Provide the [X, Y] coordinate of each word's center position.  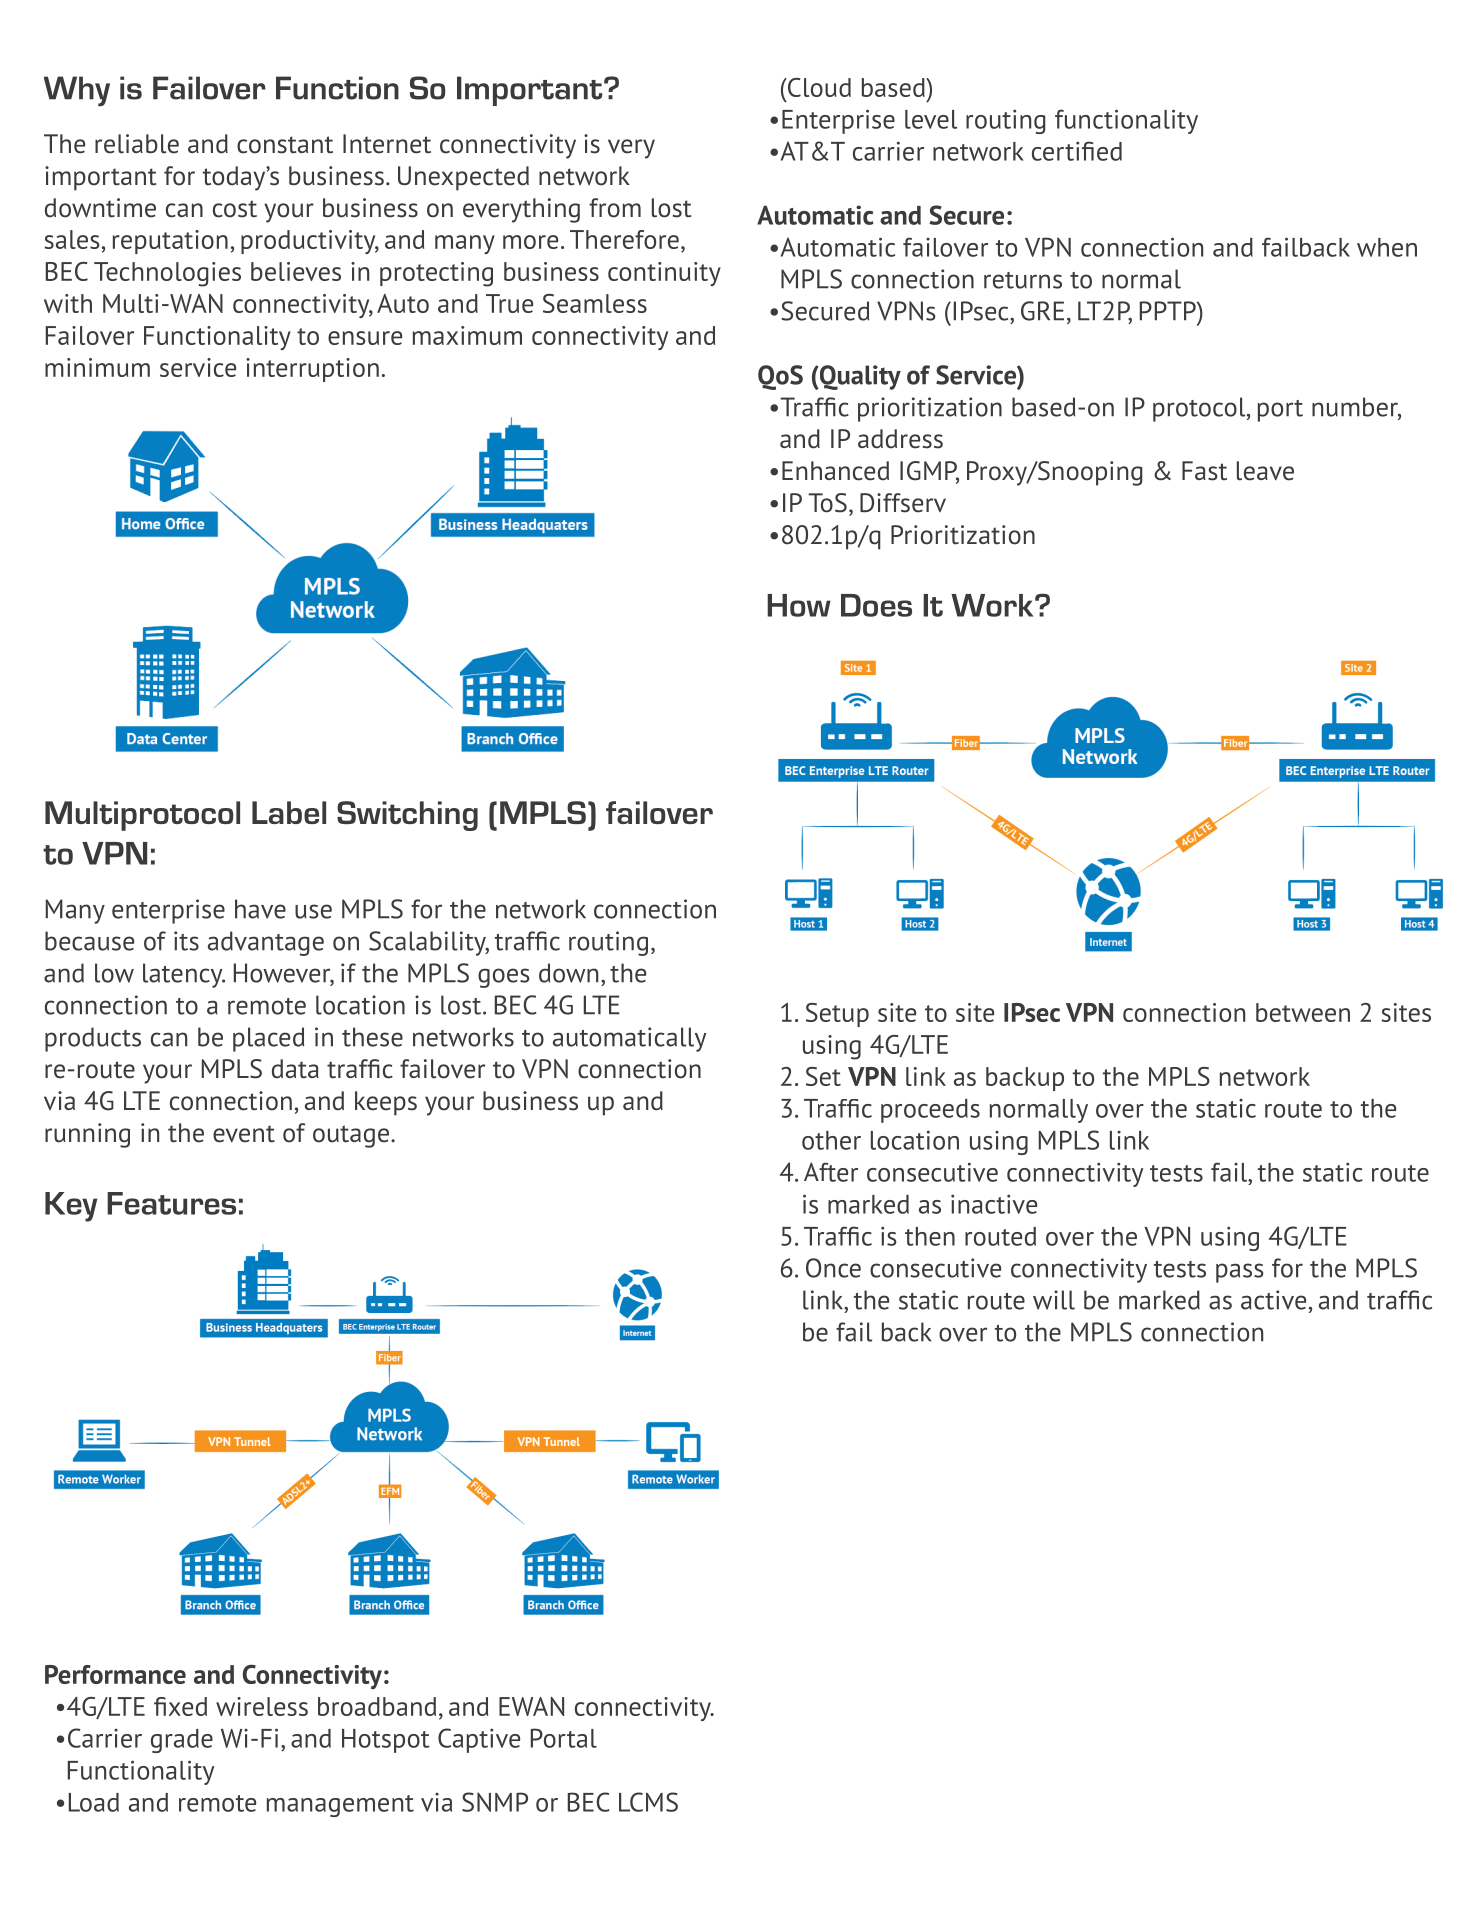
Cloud [818, 87]
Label [289, 812]
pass [1240, 1273]
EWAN [531, 1706]
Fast [1204, 471]
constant [285, 145]
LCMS [648, 1802]
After [831, 1172]
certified [1077, 151]
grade [182, 1741]
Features [171, 1203]
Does [876, 605]
